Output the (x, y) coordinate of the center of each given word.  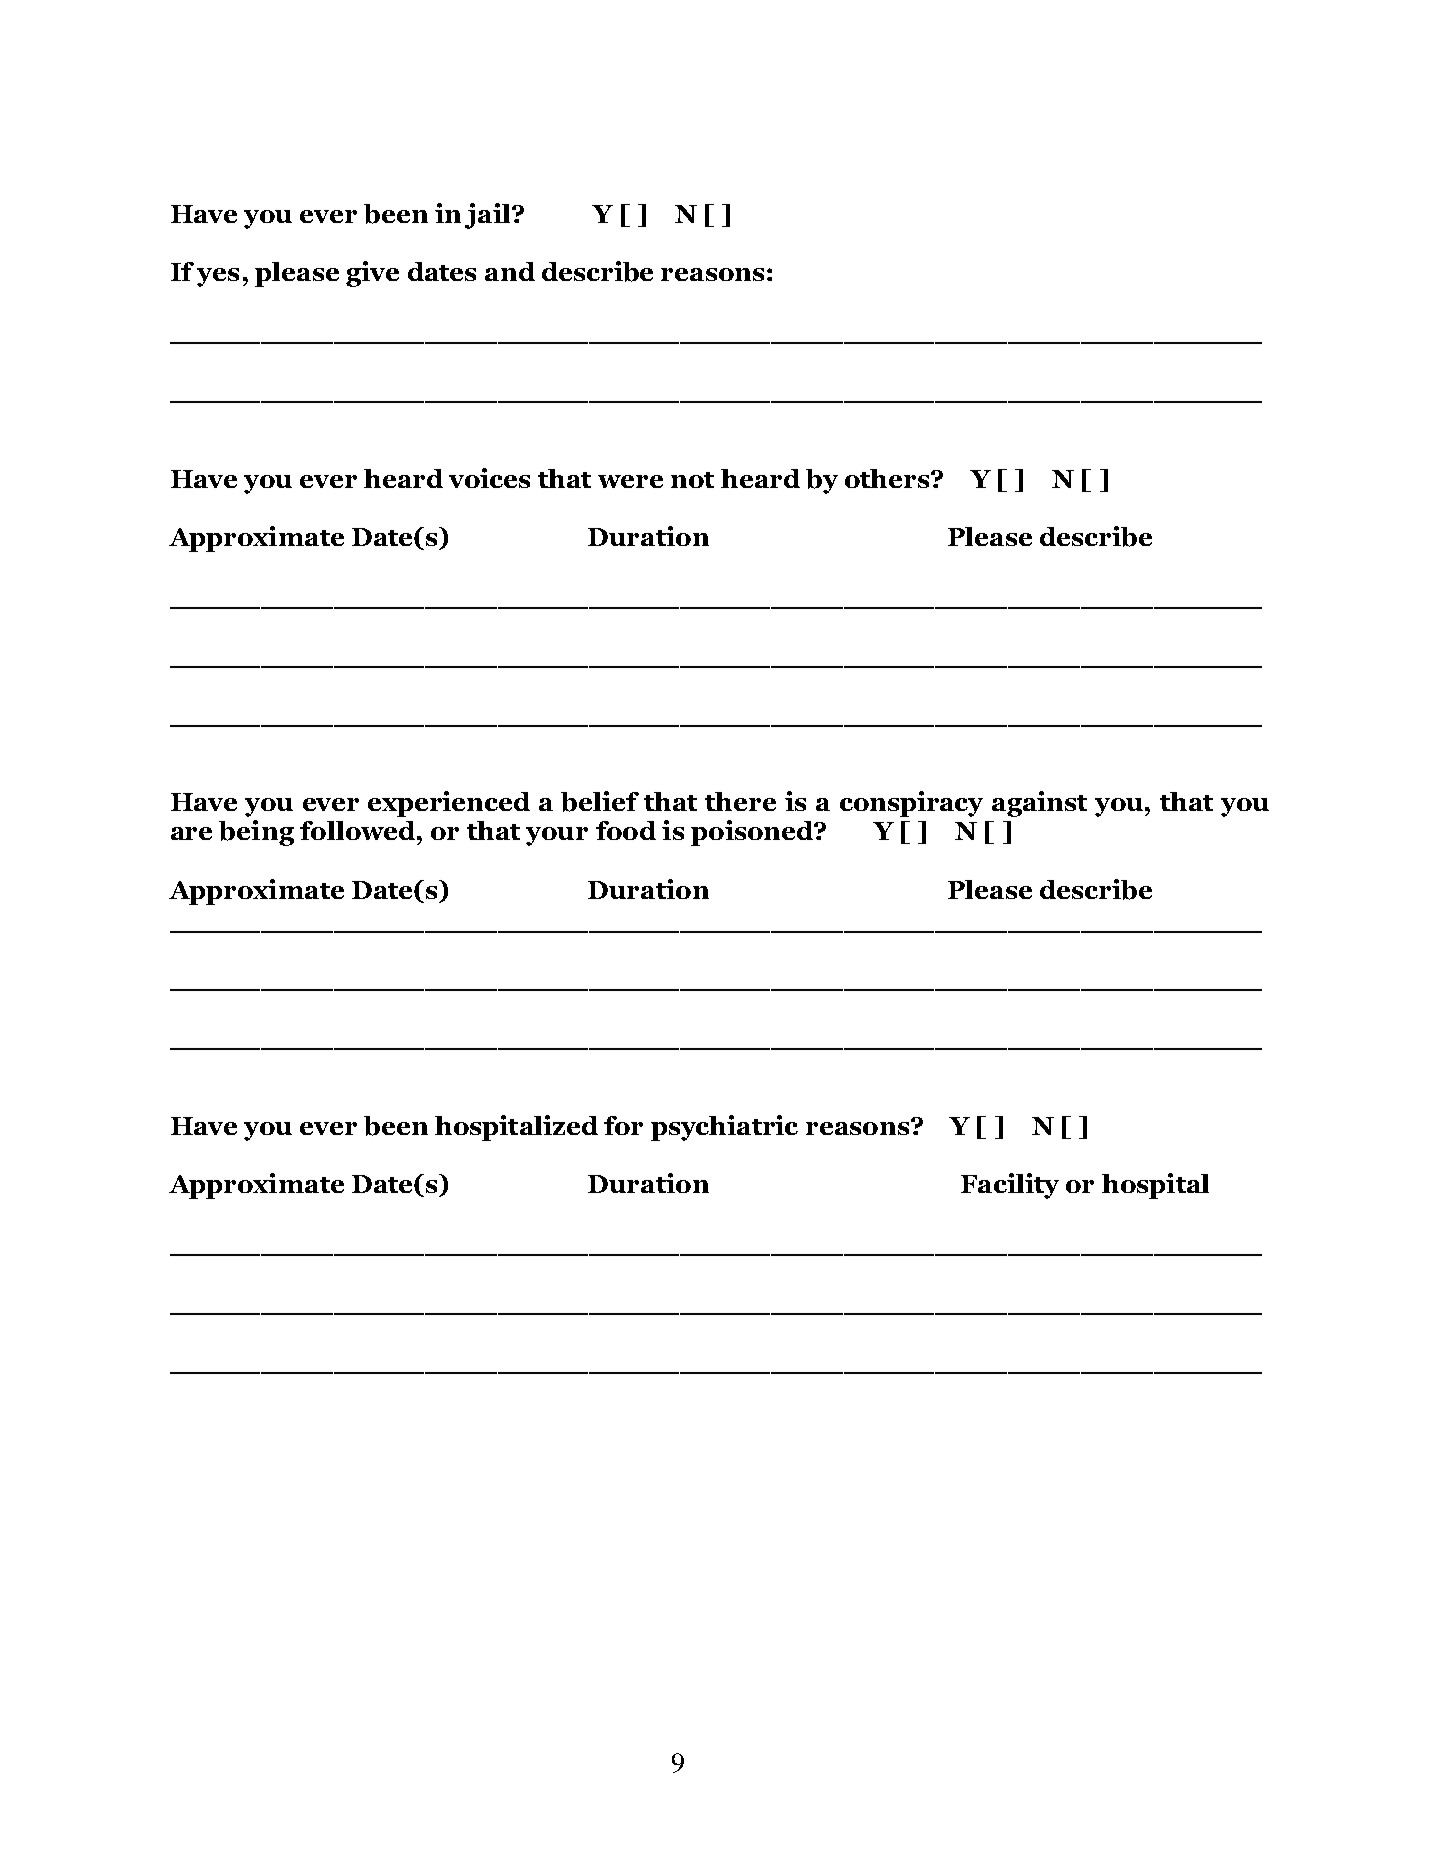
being (256, 833)
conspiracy (911, 804)
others (888, 478)
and (510, 271)
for (623, 1125)
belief (600, 801)
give (372, 274)
